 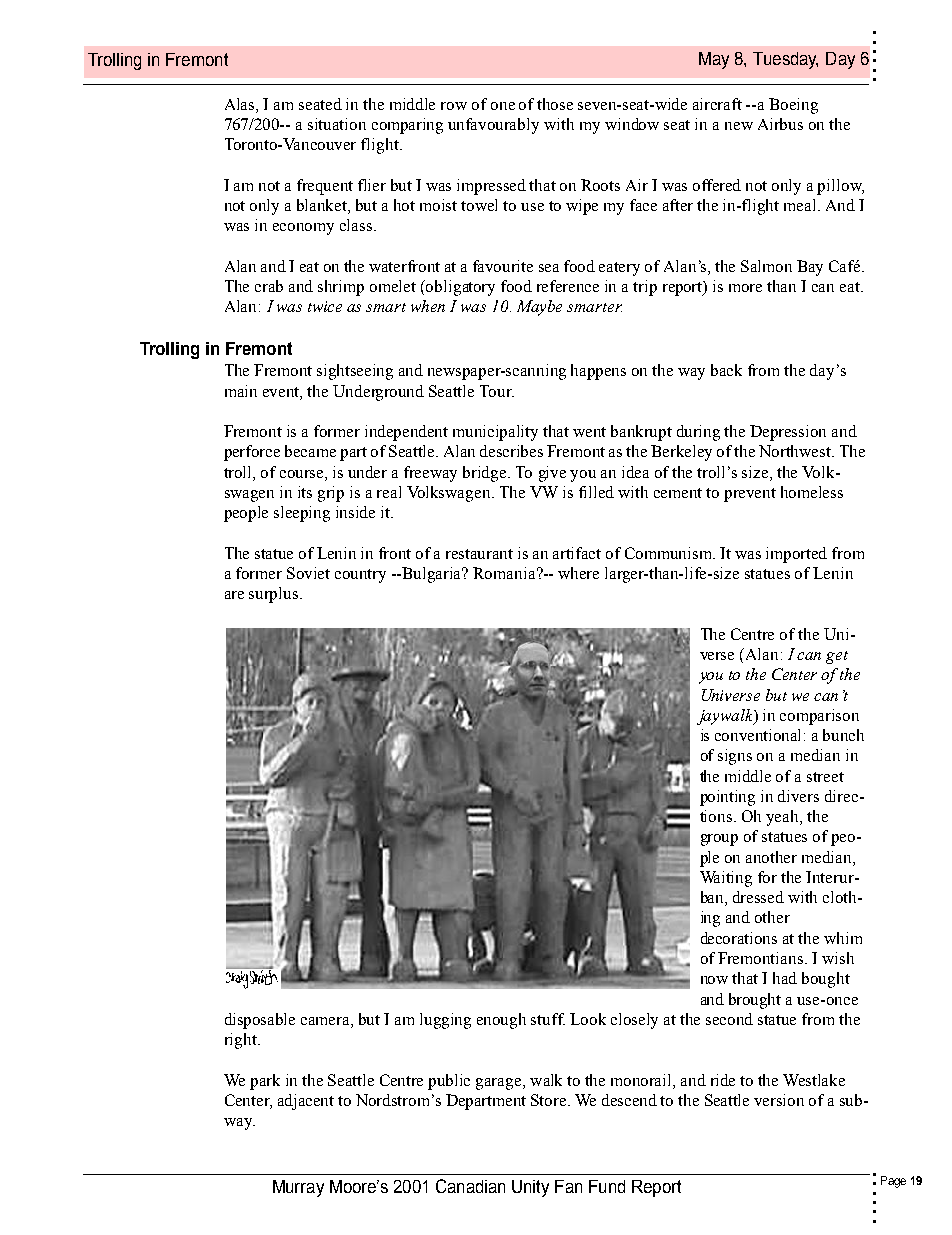 I want to click on surplus, so click(x=275, y=595).
